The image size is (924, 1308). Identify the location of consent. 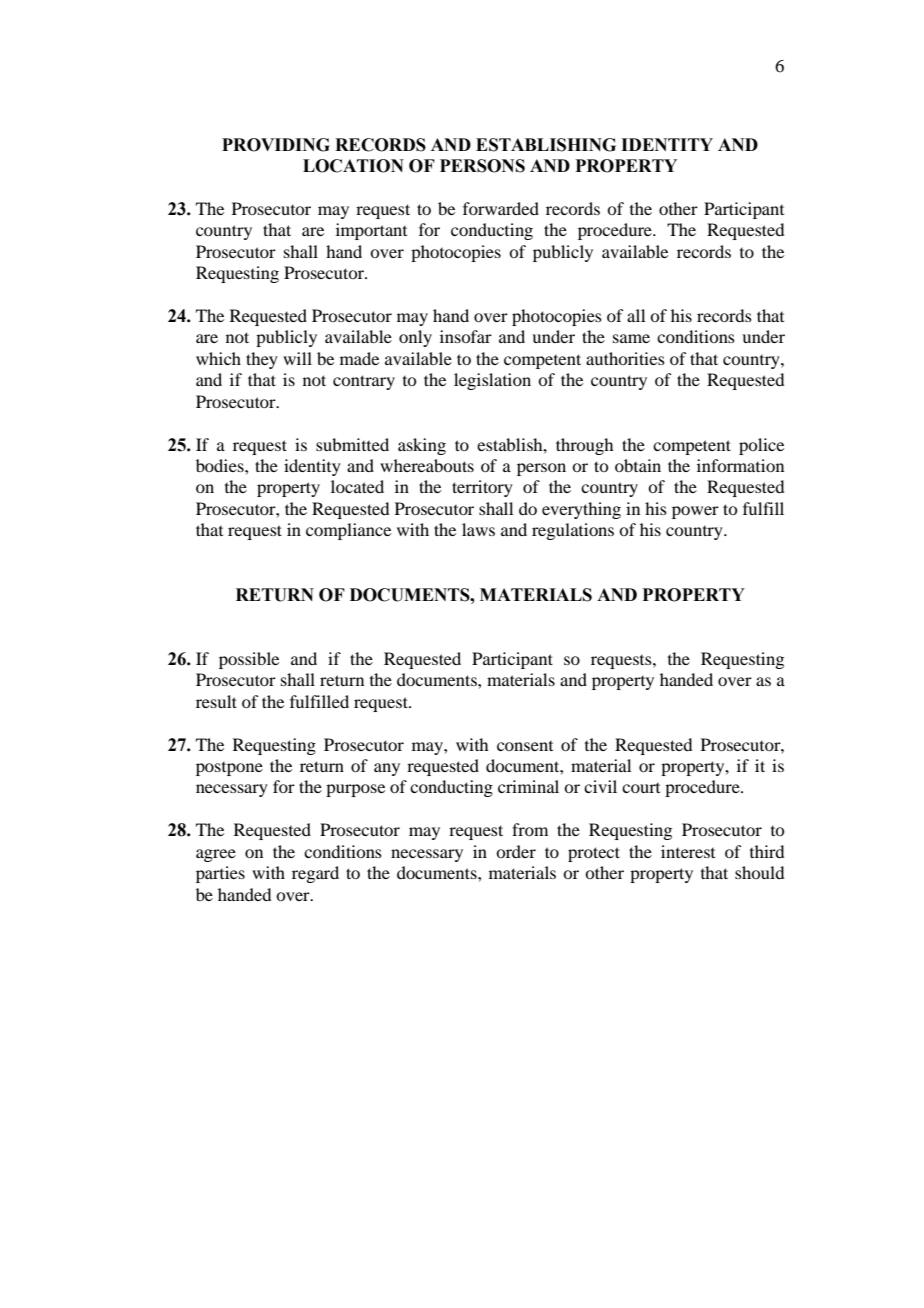
(525, 746).
